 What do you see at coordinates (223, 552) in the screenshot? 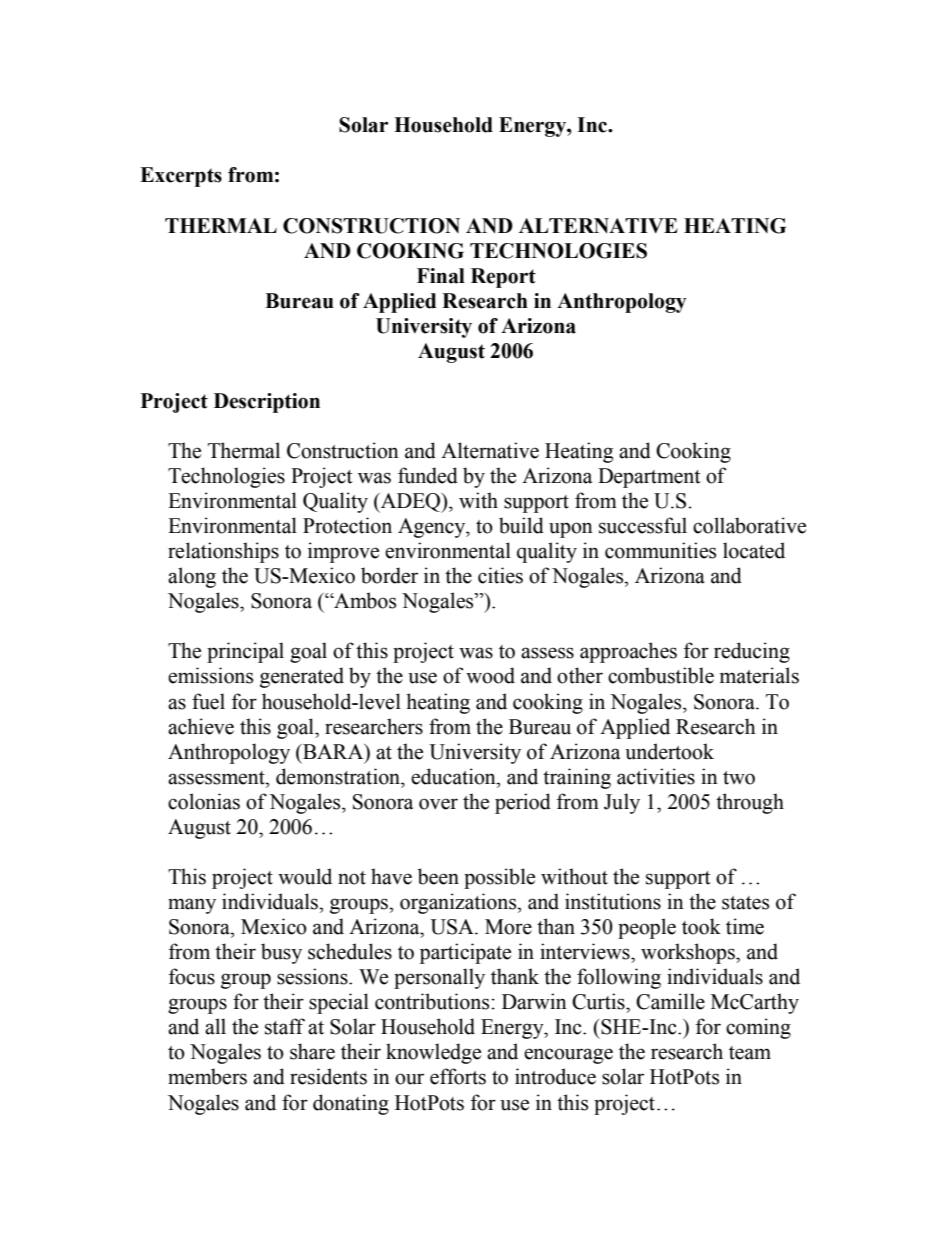
I see `relationships` at bounding box center [223, 552].
